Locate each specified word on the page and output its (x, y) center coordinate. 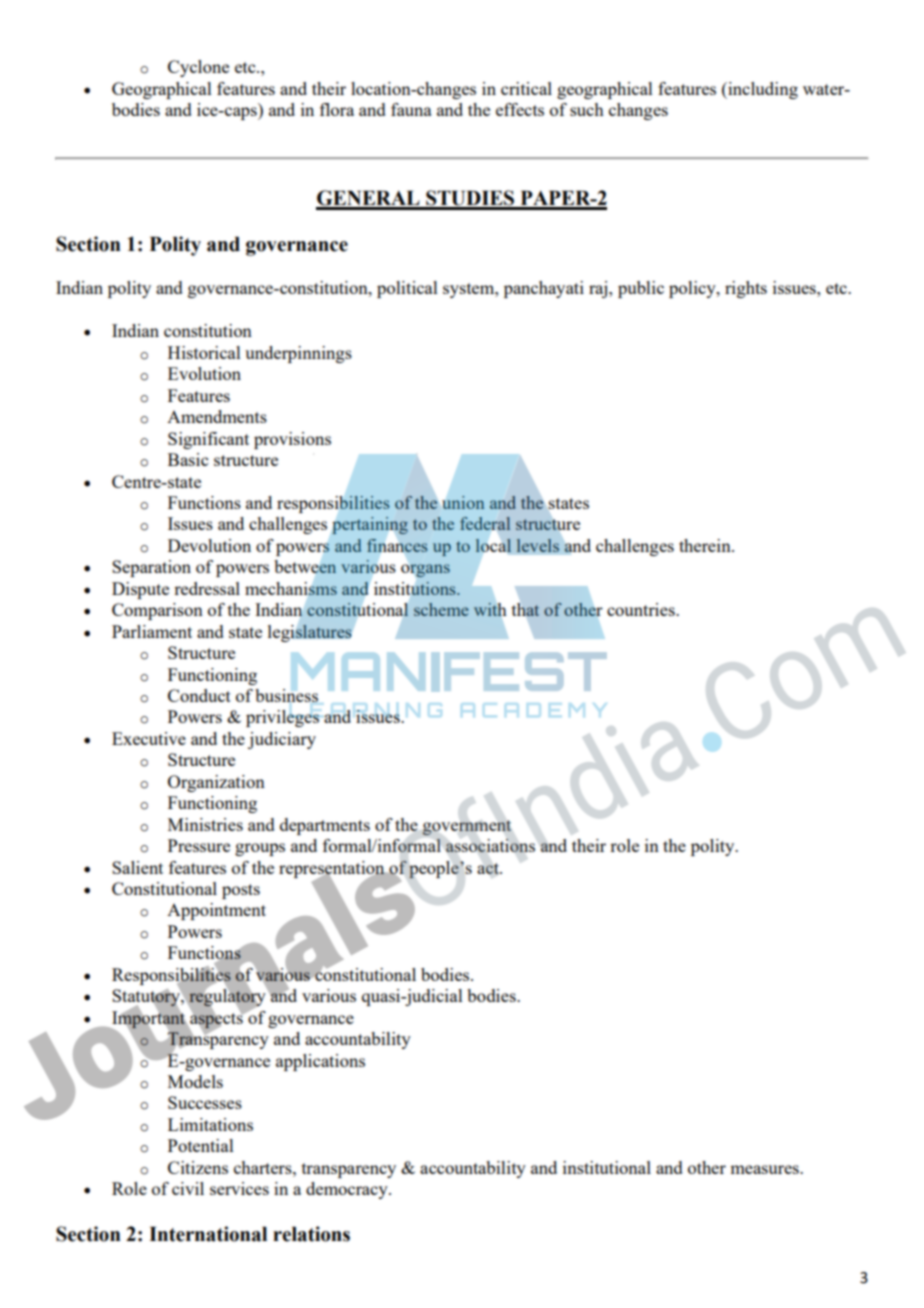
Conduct (199, 695)
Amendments (217, 416)
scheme (441, 609)
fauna (411, 109)
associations (490, 845)
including (762, 90)
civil (188, 1188)
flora (337, 109)
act (489, 868)
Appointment (216, 911)
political (407, 289)
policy (693, 289)
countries (642, 609)
